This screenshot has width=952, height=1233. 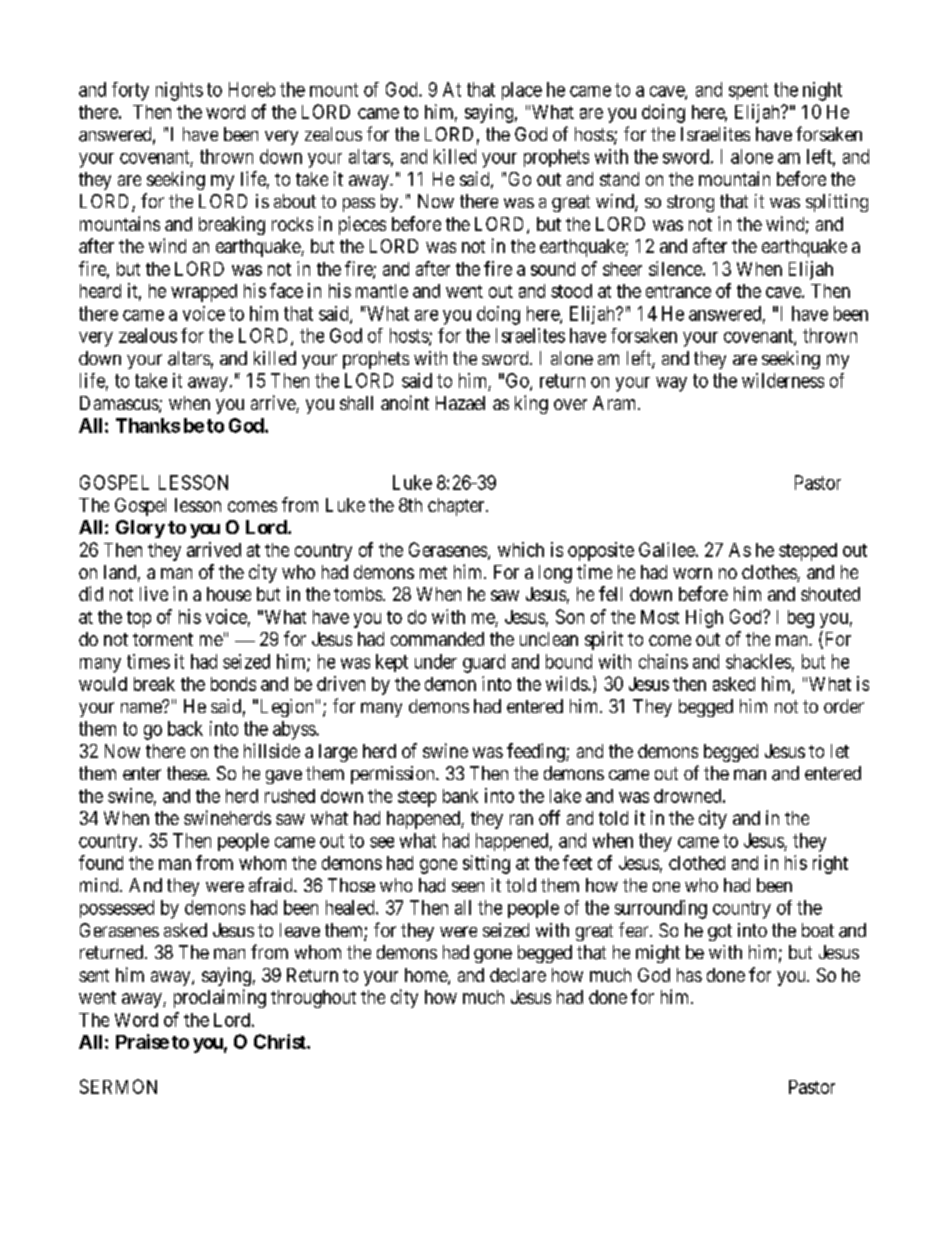 What do you see at coordinates (130, 91) in the screenshot?
I see `forty` at bounding box center [130, 91].
